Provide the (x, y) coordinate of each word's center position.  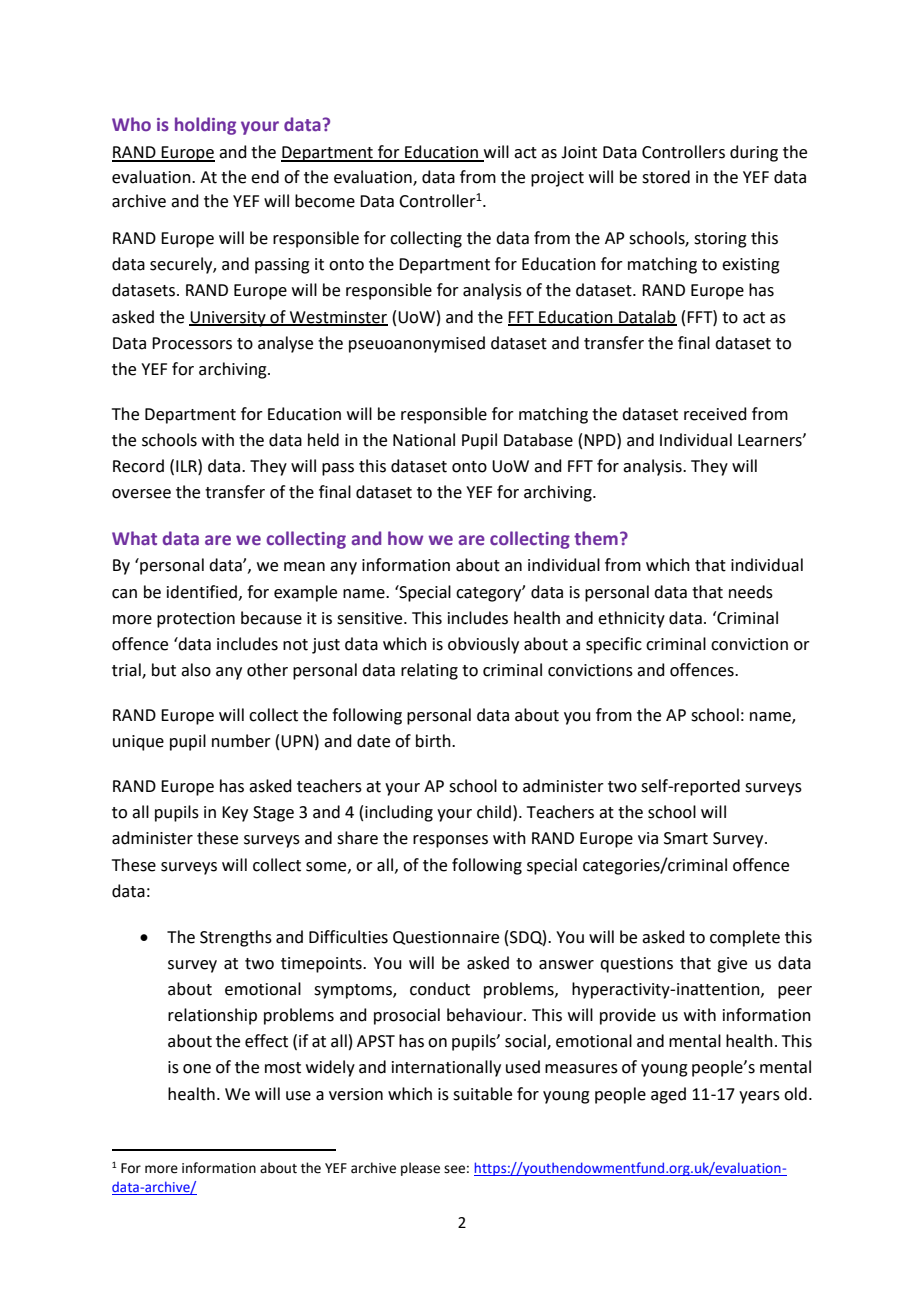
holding (205, 126)
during (754, 153)
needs (751, 592)
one (197, 1069)
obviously (483, 645)
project (557, 179)
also (196, 670)
